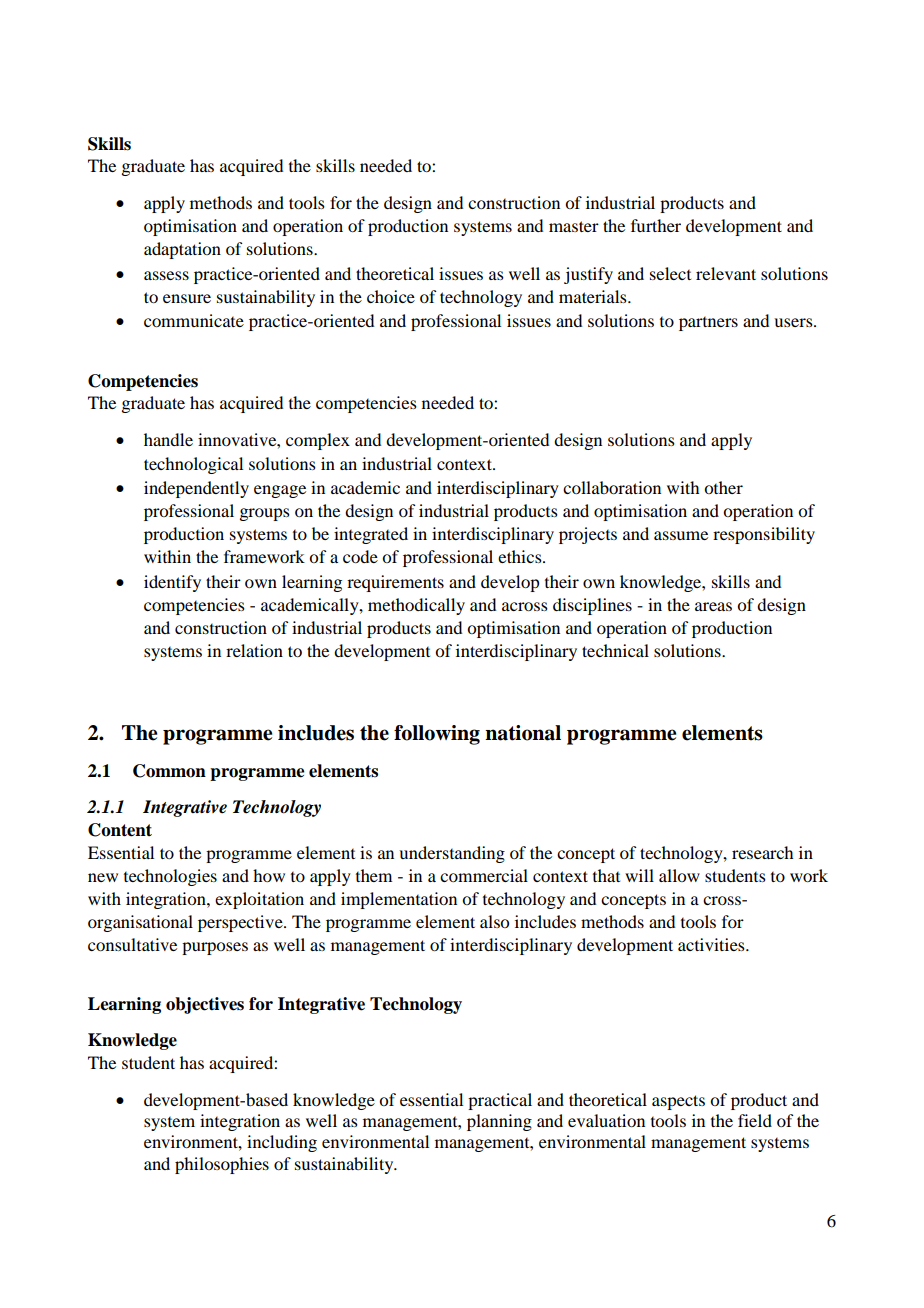 This page has height=1308, width=924. What do you see at coordinates (755, 1120) in the page?
I see `field` at bounding box center [755, 1120].
